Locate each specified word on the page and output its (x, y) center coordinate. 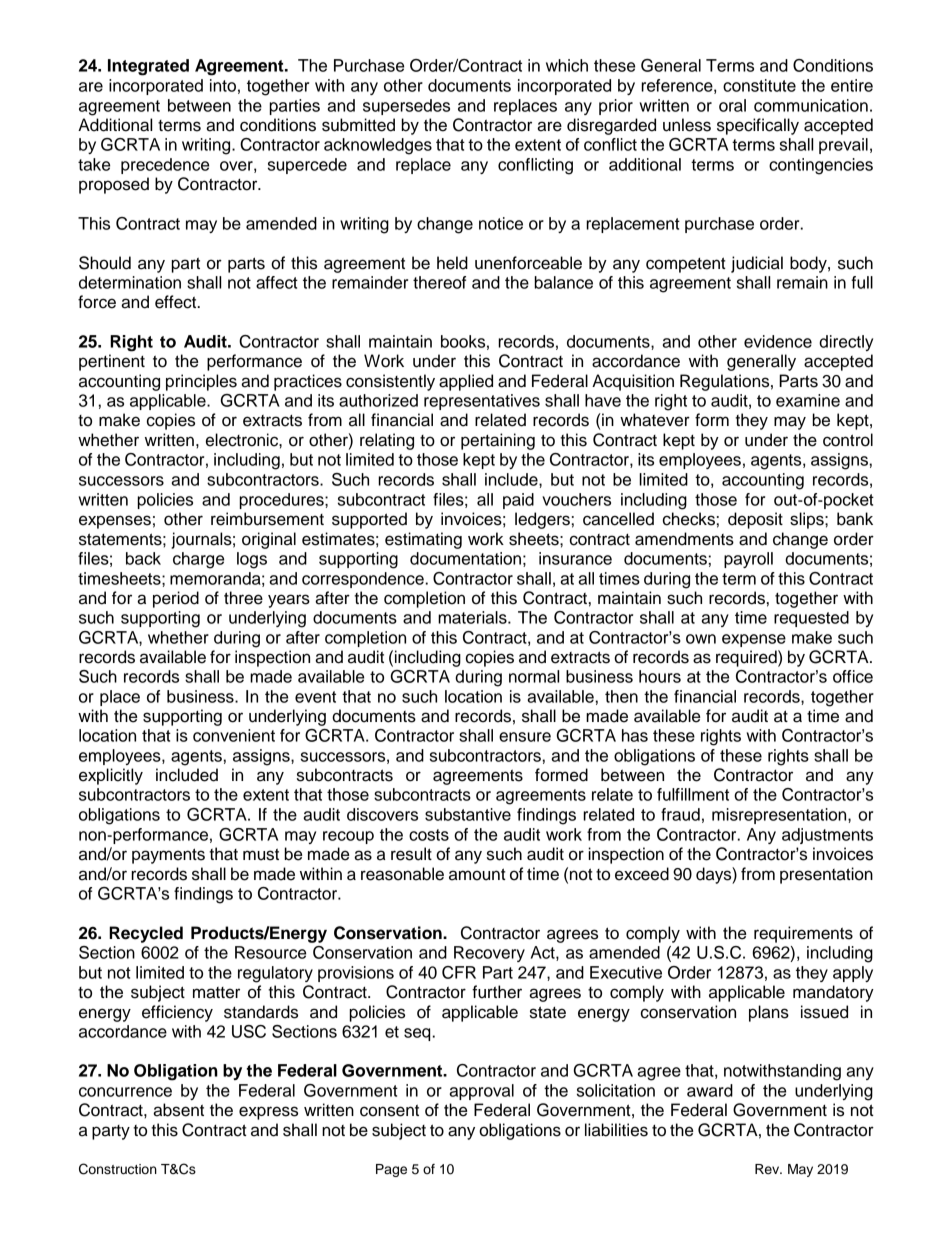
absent (178, 1110)
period (176, 599)
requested (811, 619)
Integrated (148, 67)
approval (481, 1092)
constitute (759, 85)
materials (473, 617)
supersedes (406, 107)
